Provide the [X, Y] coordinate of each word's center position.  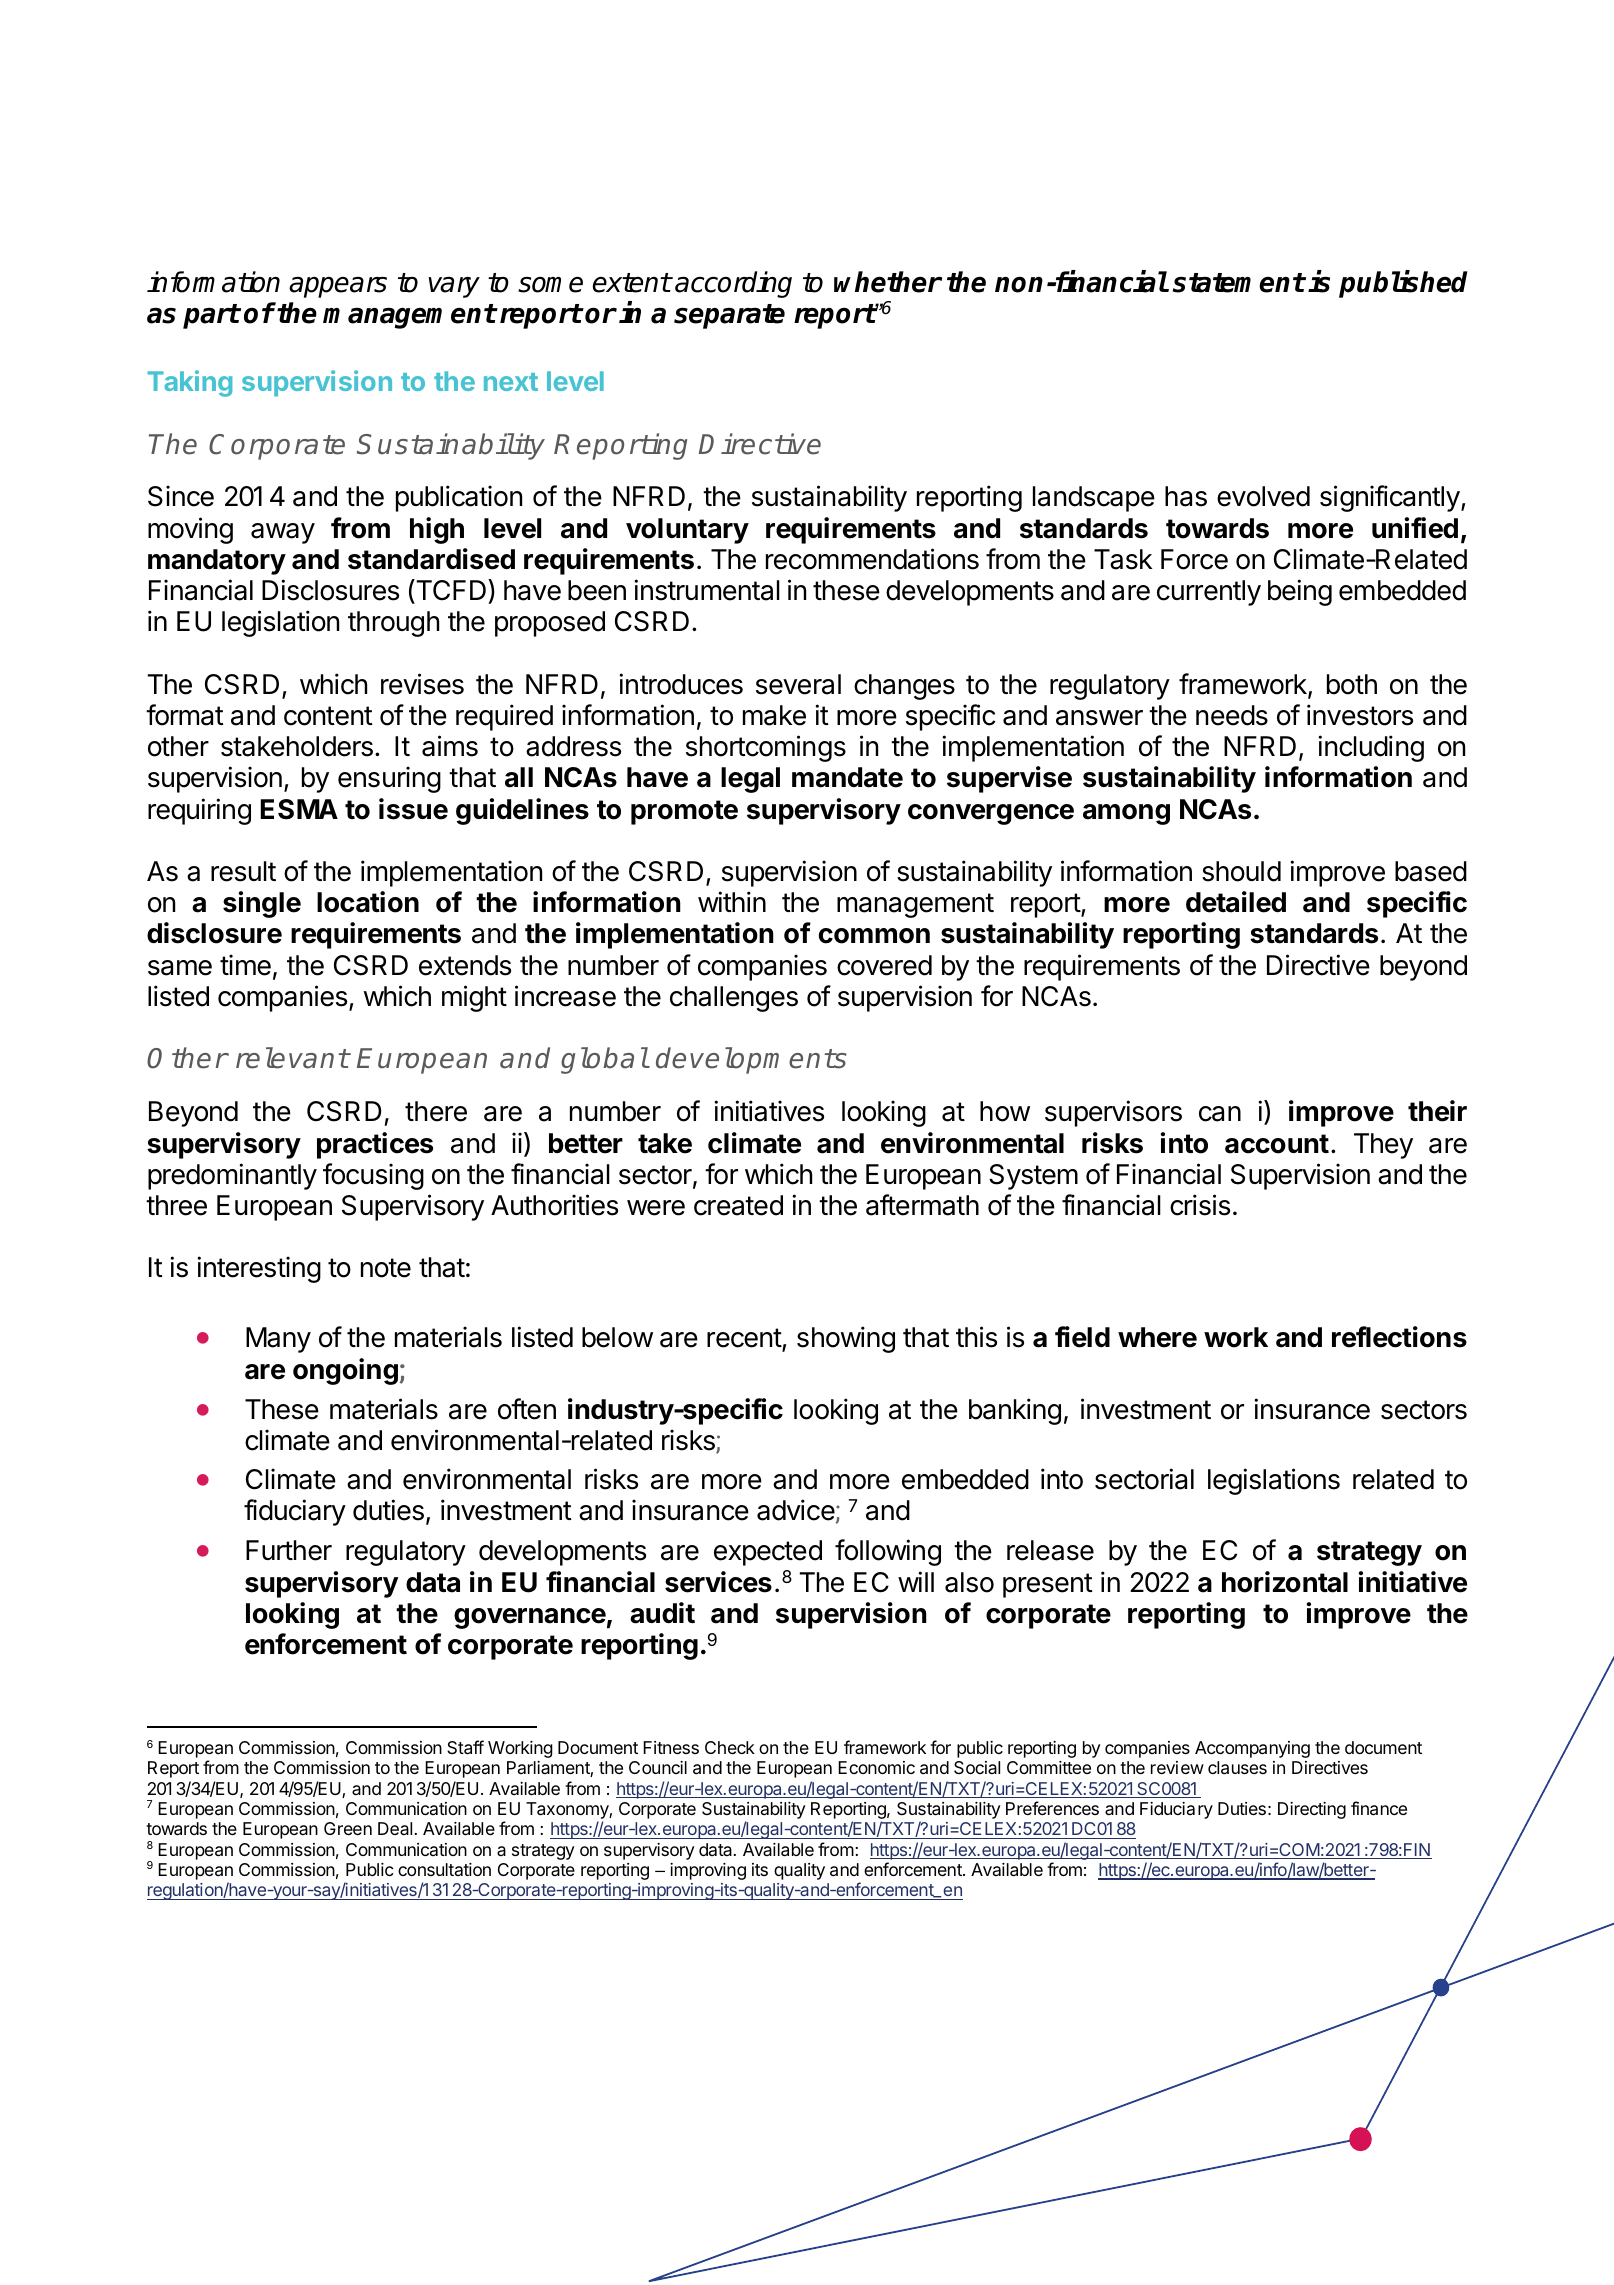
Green [348, 1828]
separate [729, 316]
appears [338, 287]
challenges [734, 999]
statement [1239, 283]
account [1277, 1144]
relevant [292, 1058]
